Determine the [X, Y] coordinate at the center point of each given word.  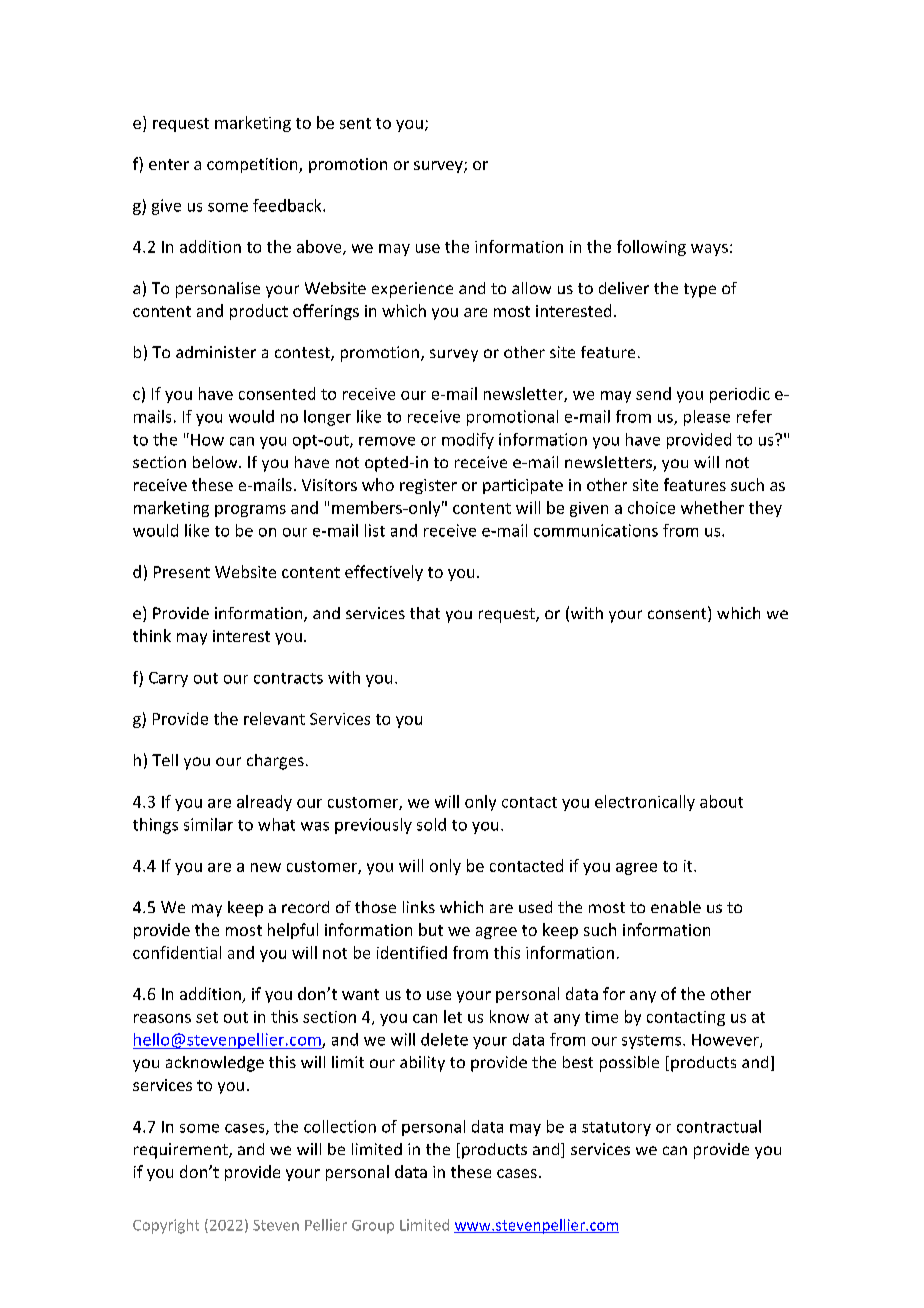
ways [709, 250]
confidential [177, 952]
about [721, 801]
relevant [274, 718]
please [707, 418]
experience [412, 290]
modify [468, 441]
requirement [182, 1151]
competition [253, 165]
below [216, 462]
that [425, 613]
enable [676, 907]
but [431, 929]
